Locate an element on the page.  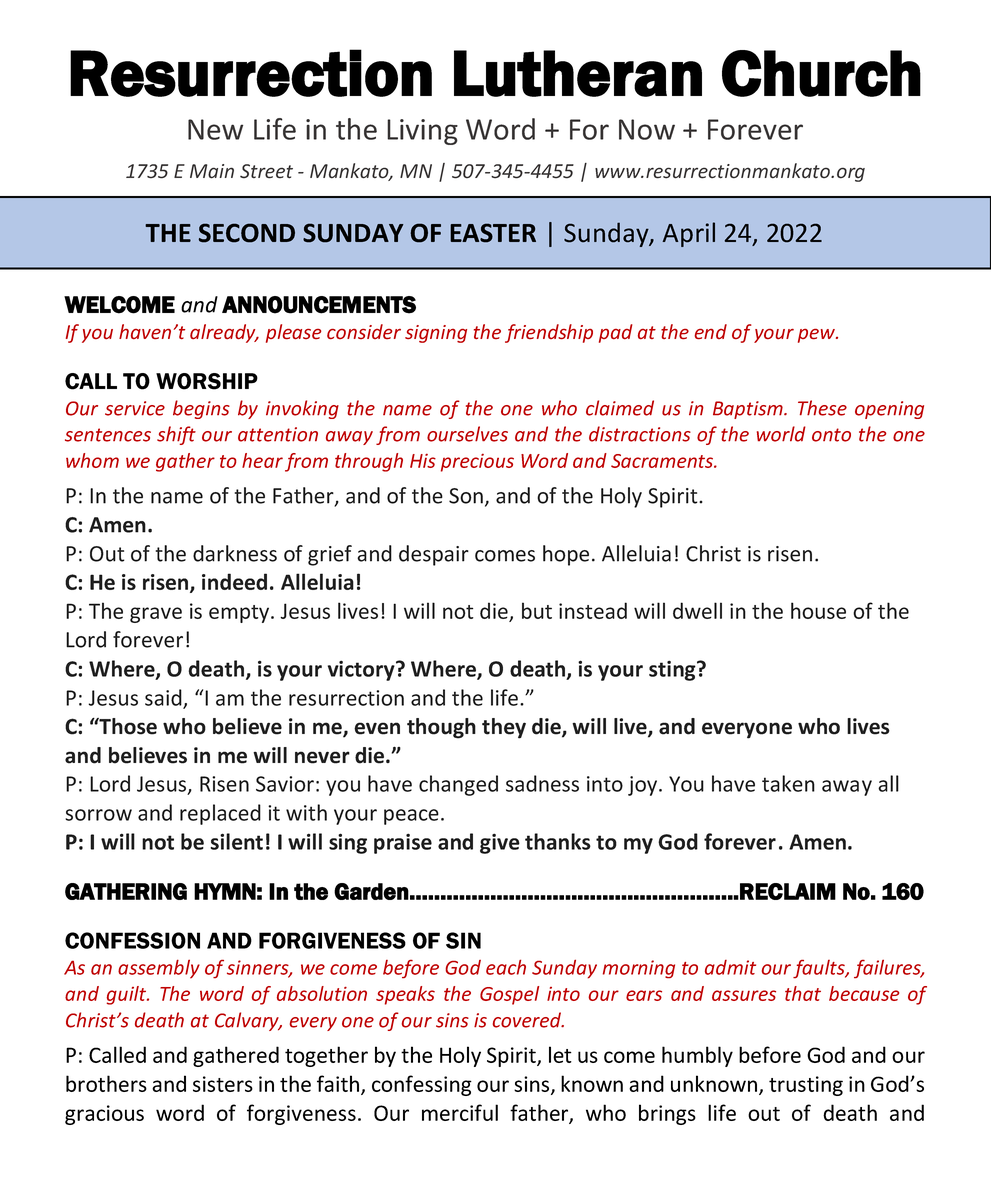
Living is located at coordinates (422, 132).
